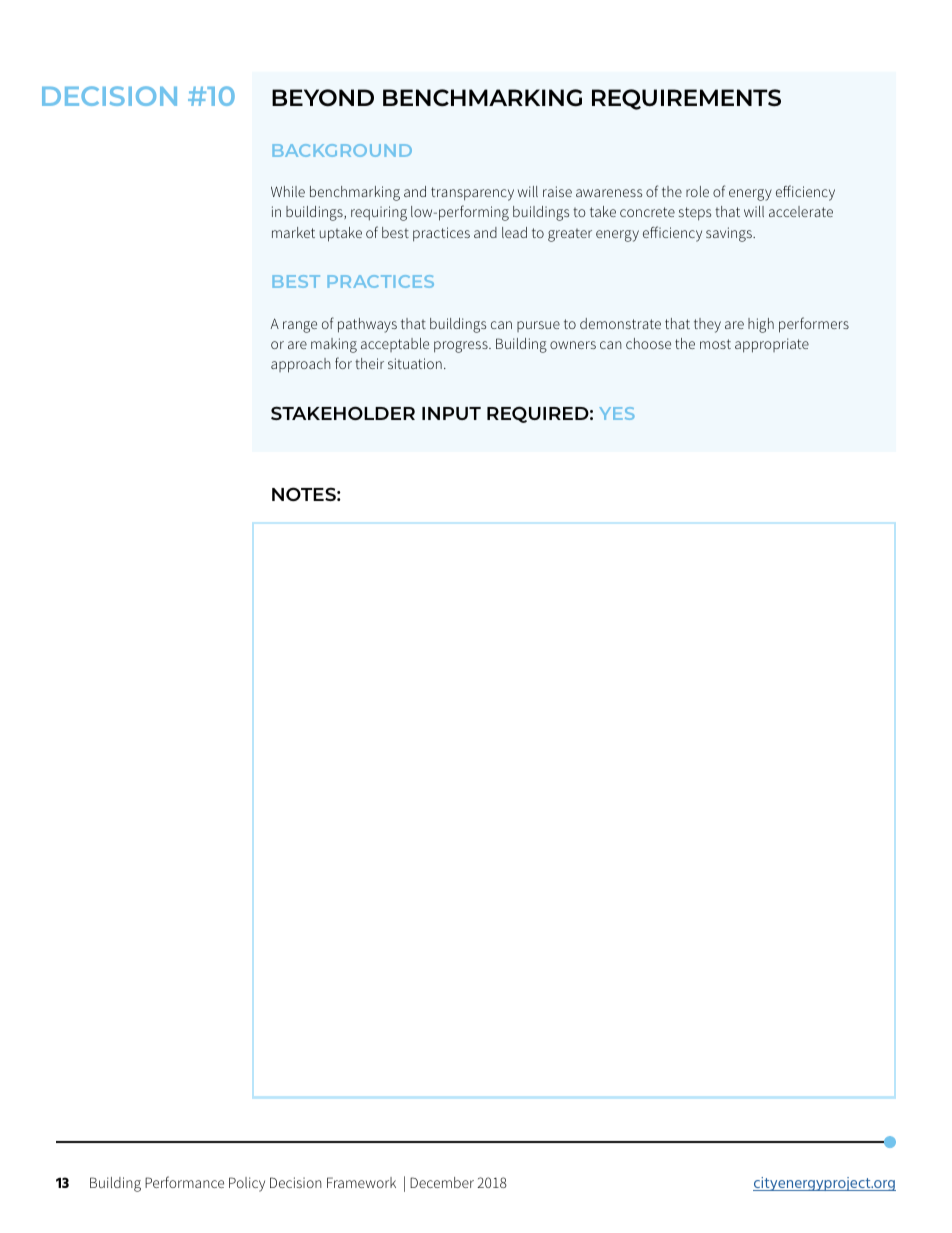 This screenshot has height=1233, width=952. I want to click on approach, so click(301, 365).
